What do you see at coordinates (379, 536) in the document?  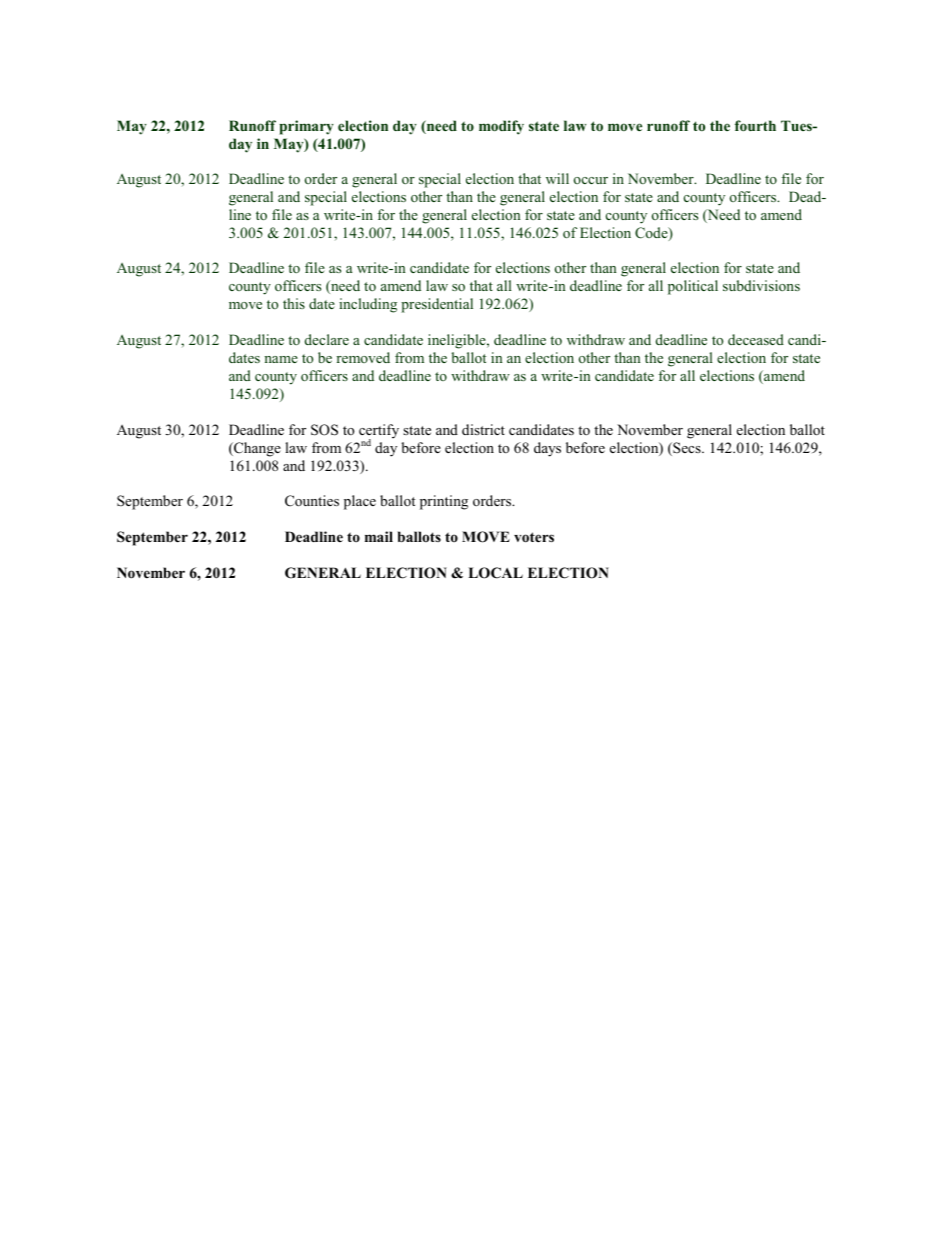 I see `mail` at bounding box center [379, 536].
